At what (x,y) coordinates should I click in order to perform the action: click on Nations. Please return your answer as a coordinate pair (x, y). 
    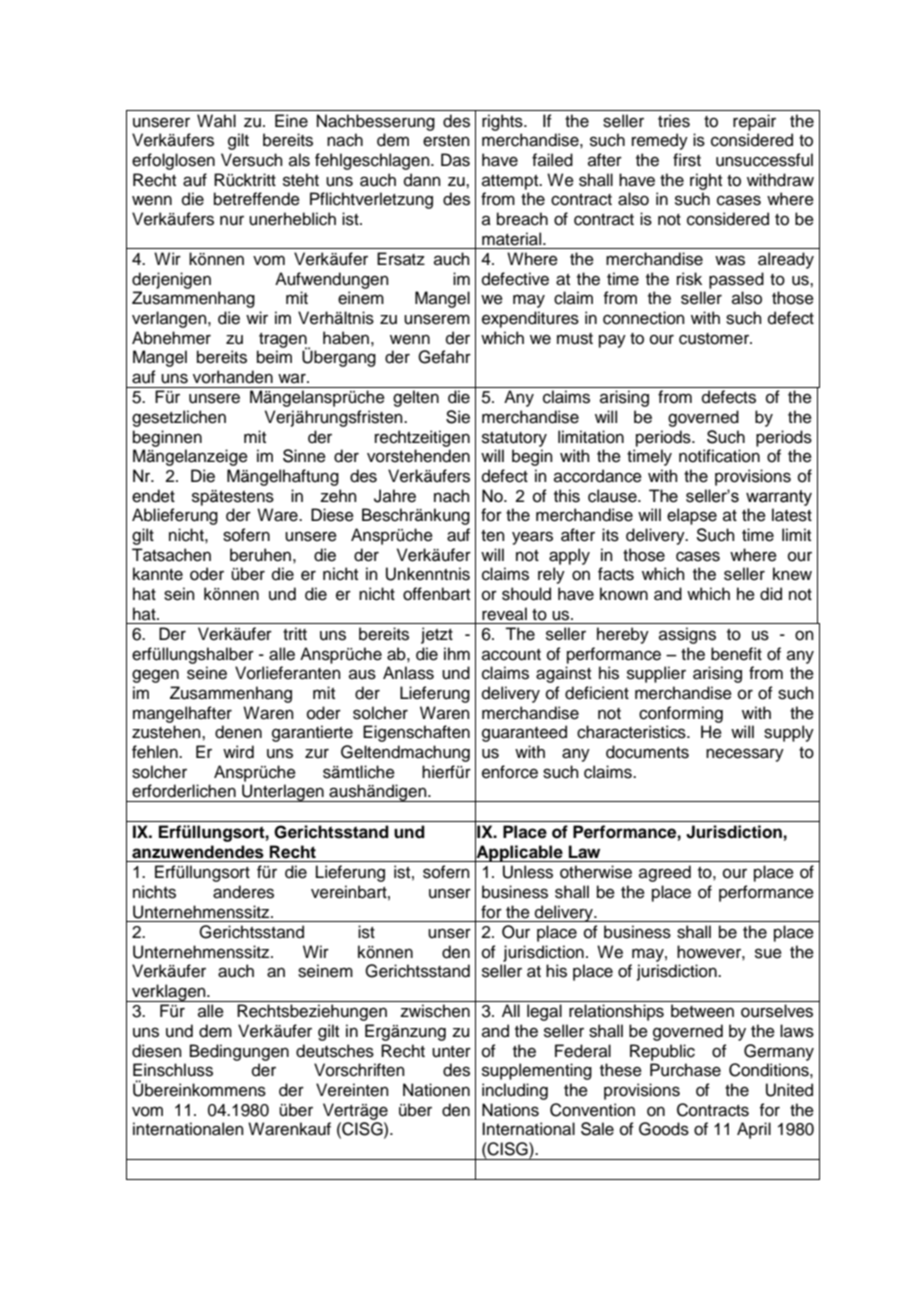
    Looking at the image, I should click on (510, 1110).
